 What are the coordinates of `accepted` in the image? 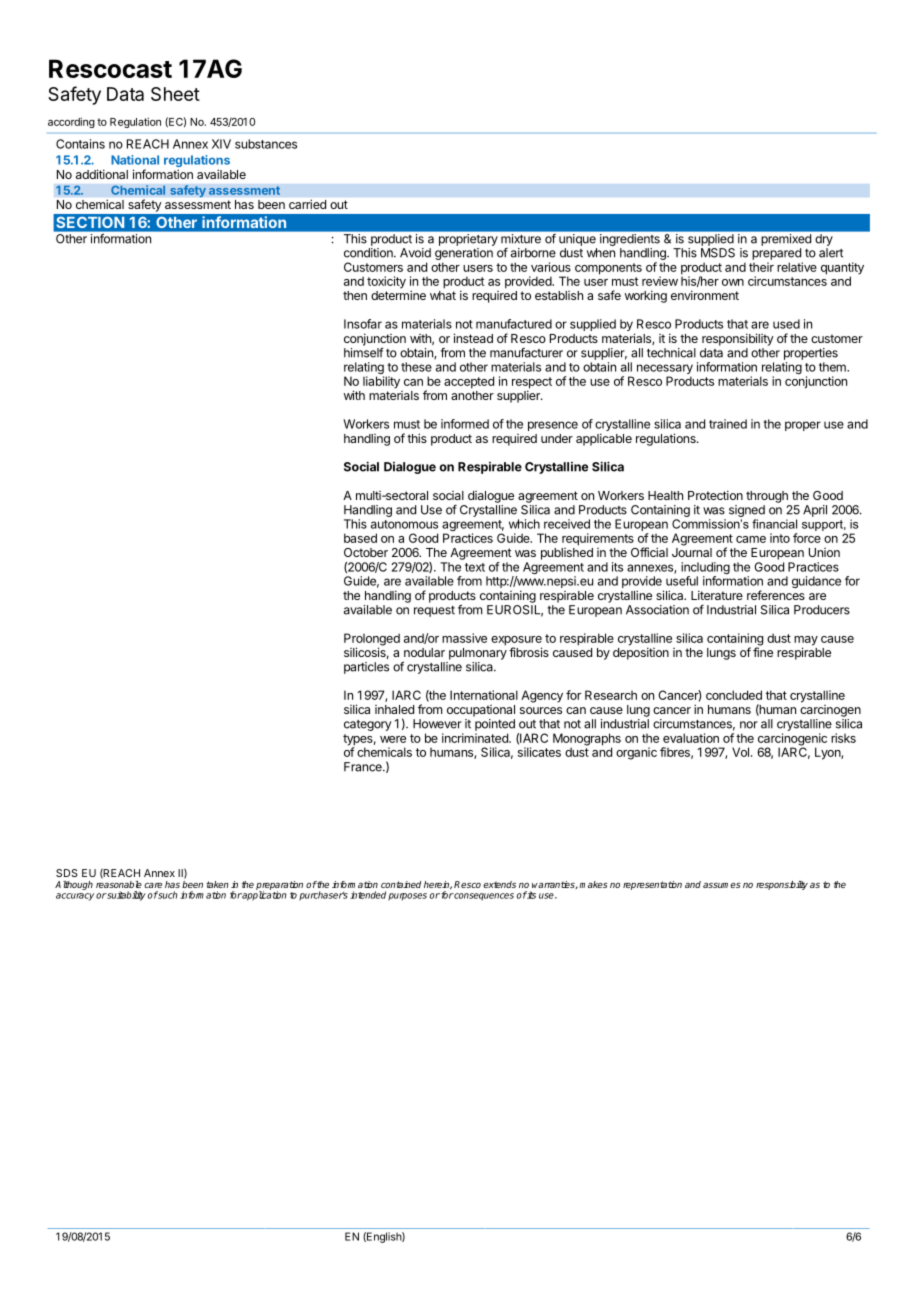 It's located at (469, 382).
